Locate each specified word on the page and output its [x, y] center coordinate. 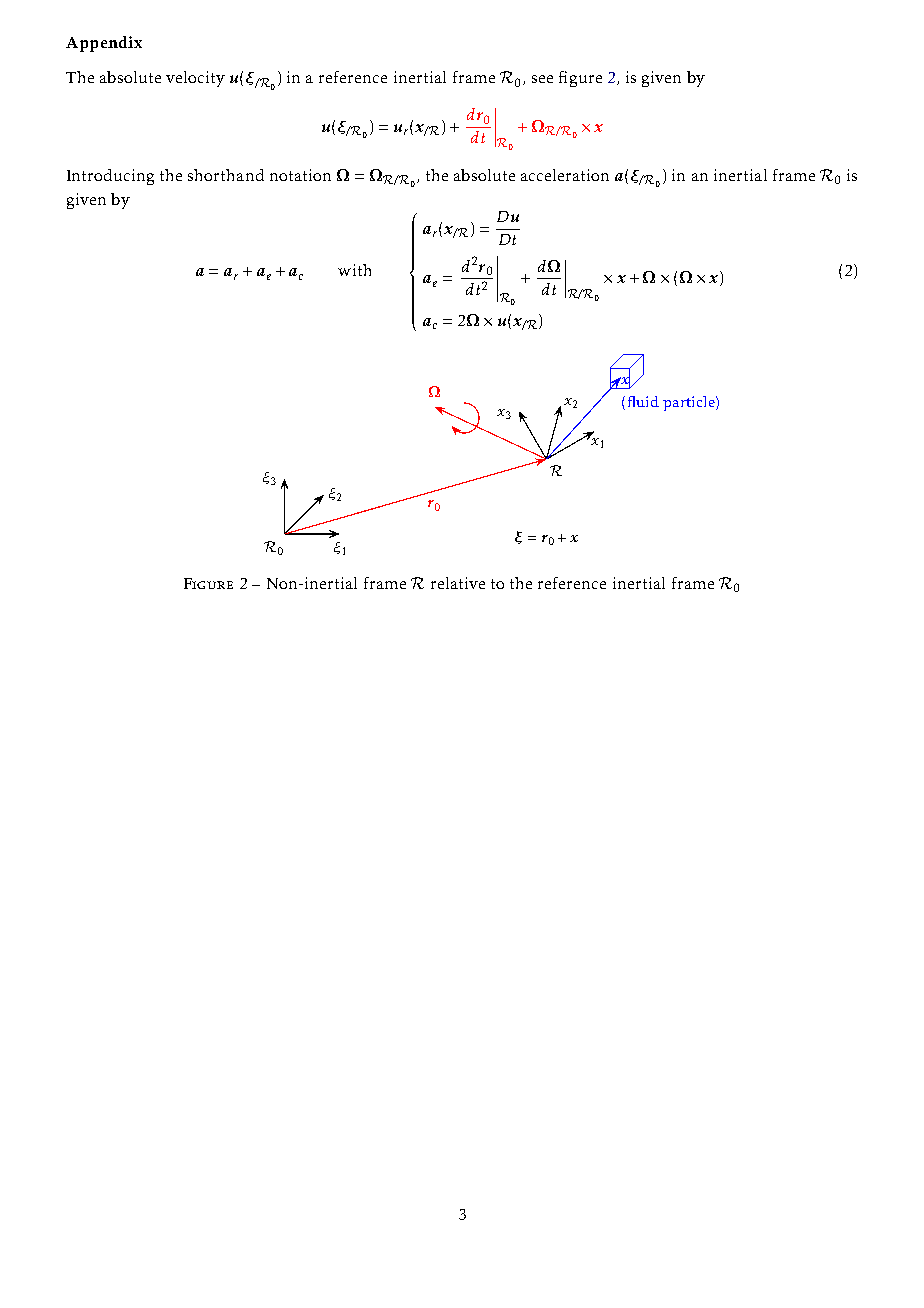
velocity [195, 79]
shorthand [226, 175]
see [542, 79]
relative [458, 583]
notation [300, 175]
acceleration [565, 175]
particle [690, 403]
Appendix [104, 44]
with [354, 270]
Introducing [110, 177]
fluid [641, 401]
